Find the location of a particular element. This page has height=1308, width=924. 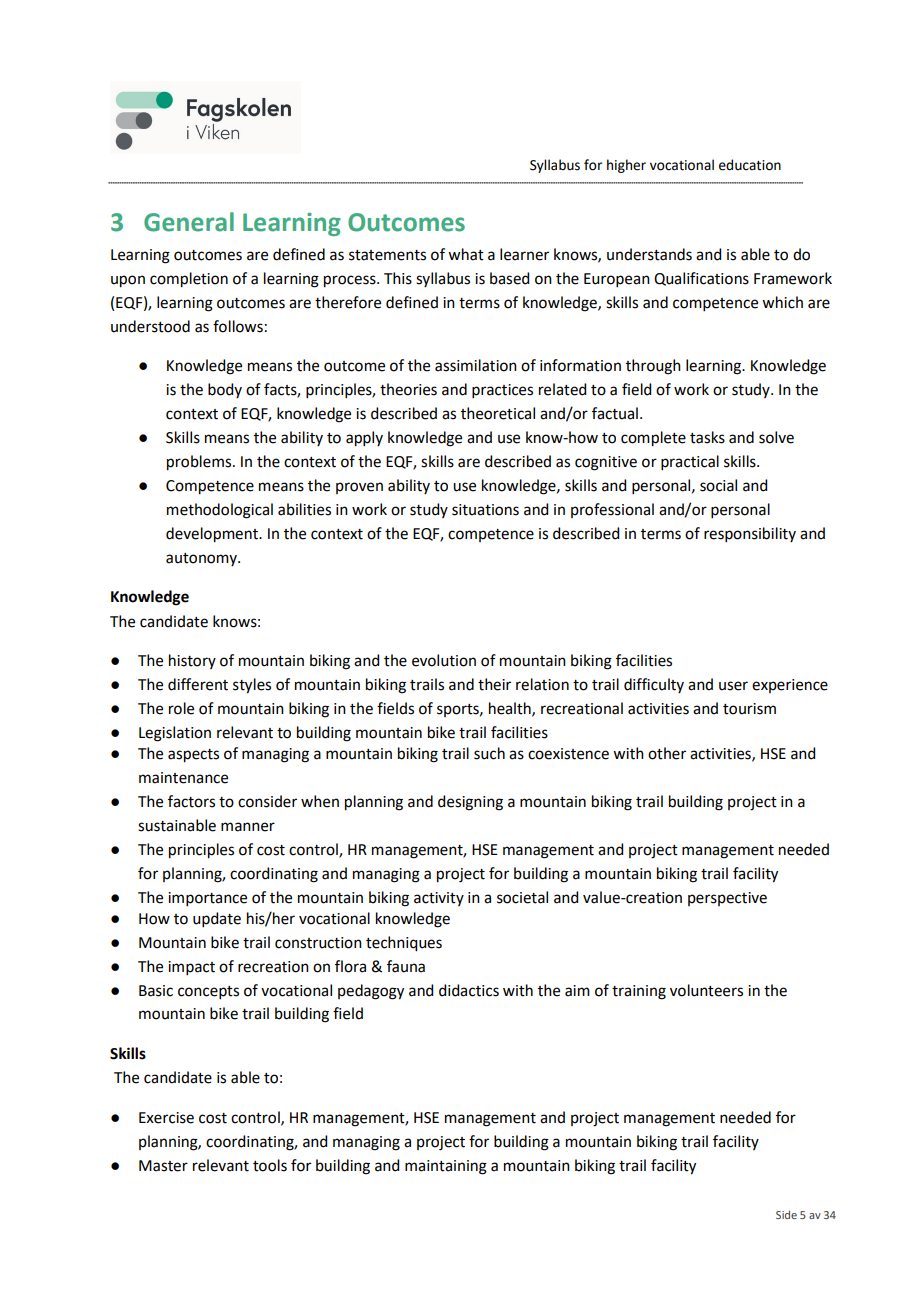

situations is located at coordinates (485, 510).
